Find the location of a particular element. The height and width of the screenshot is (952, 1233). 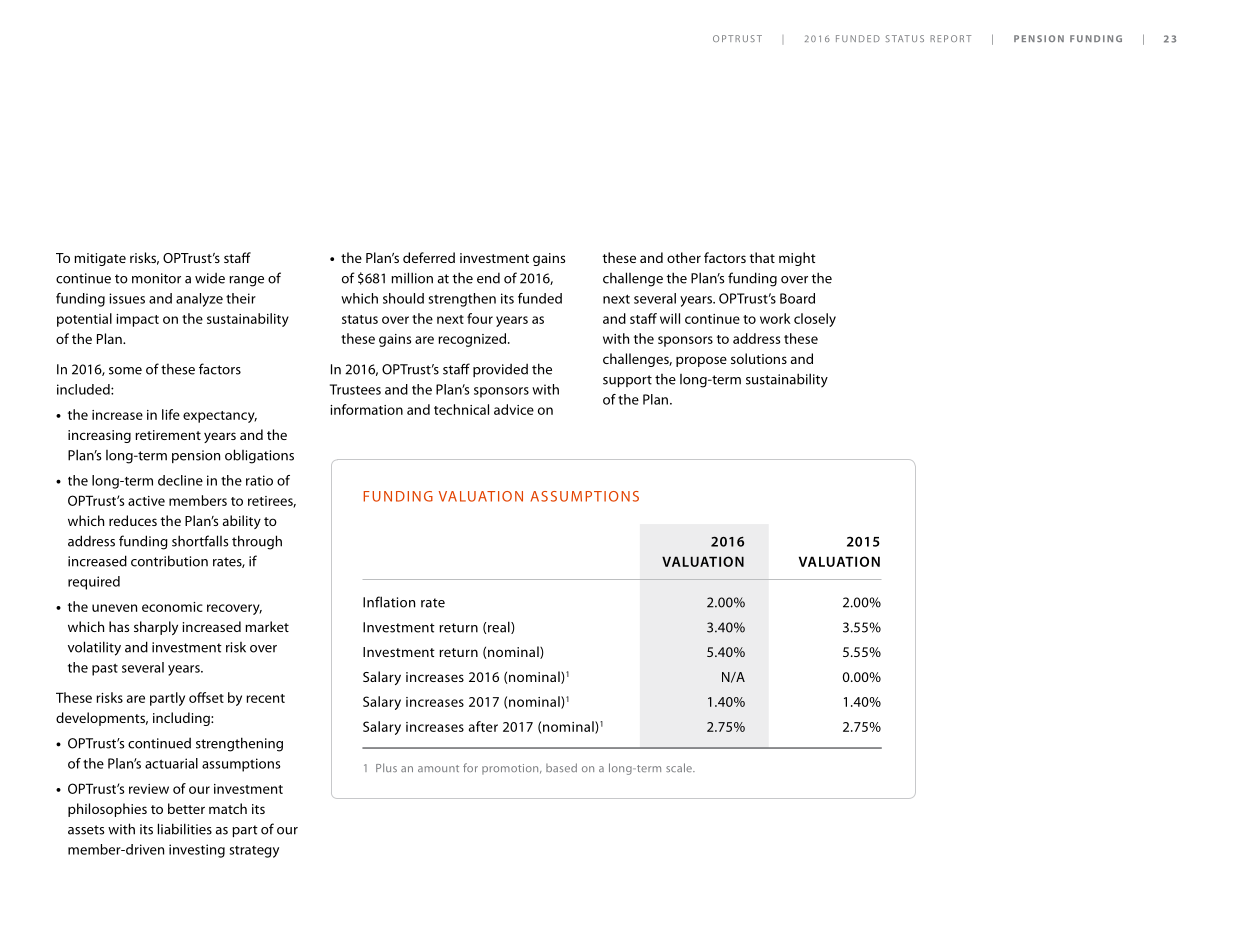

amount is located at coordinates (438, 768).
